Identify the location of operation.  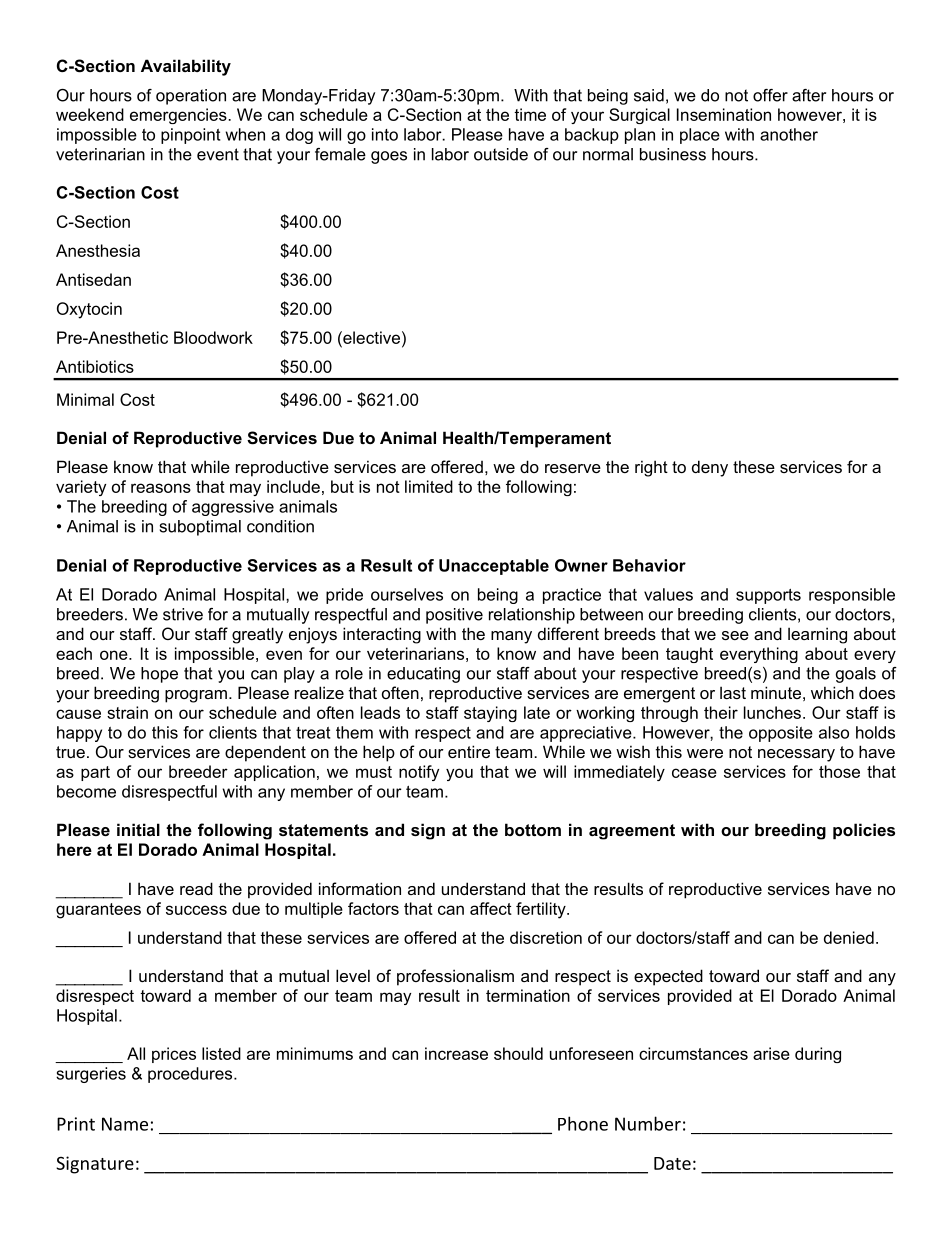
(191, 97).
